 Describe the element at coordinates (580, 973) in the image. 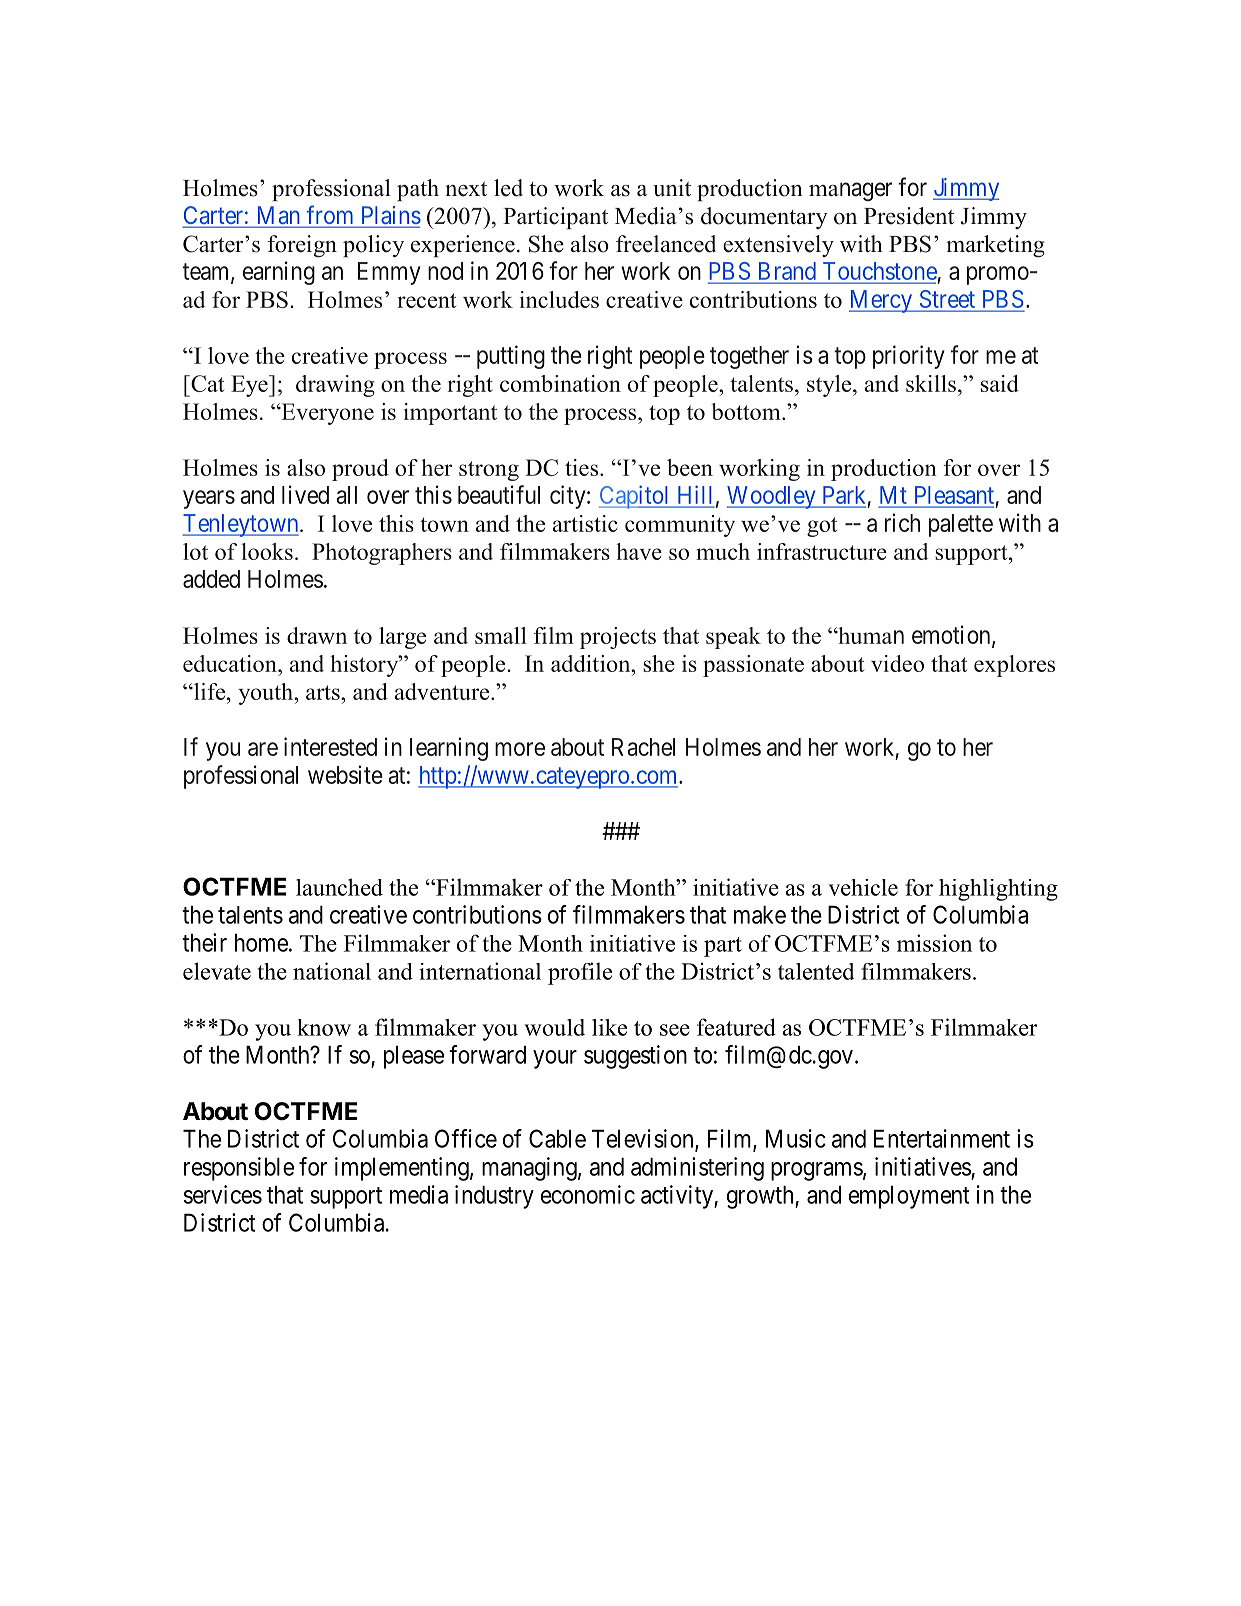

I see `profile` at that location.
